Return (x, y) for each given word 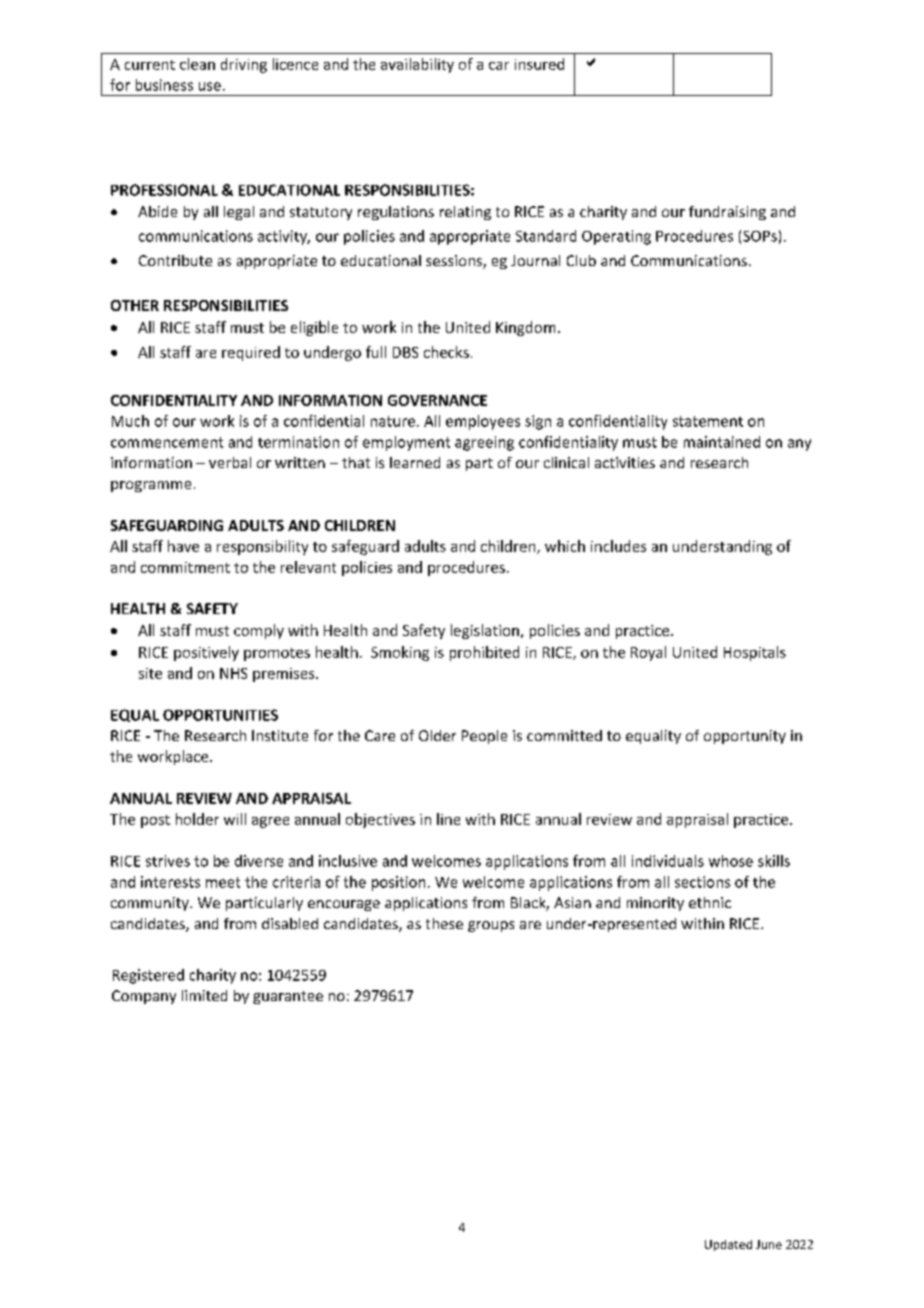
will (235, 819)
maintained (722, 442)
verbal (230, 462)
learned (415, 462)
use (210, 86)
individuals (668, 861)
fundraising (727, 213)
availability (417, 65)
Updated (728, 1245)
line (448, 819)
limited (204, 995)
